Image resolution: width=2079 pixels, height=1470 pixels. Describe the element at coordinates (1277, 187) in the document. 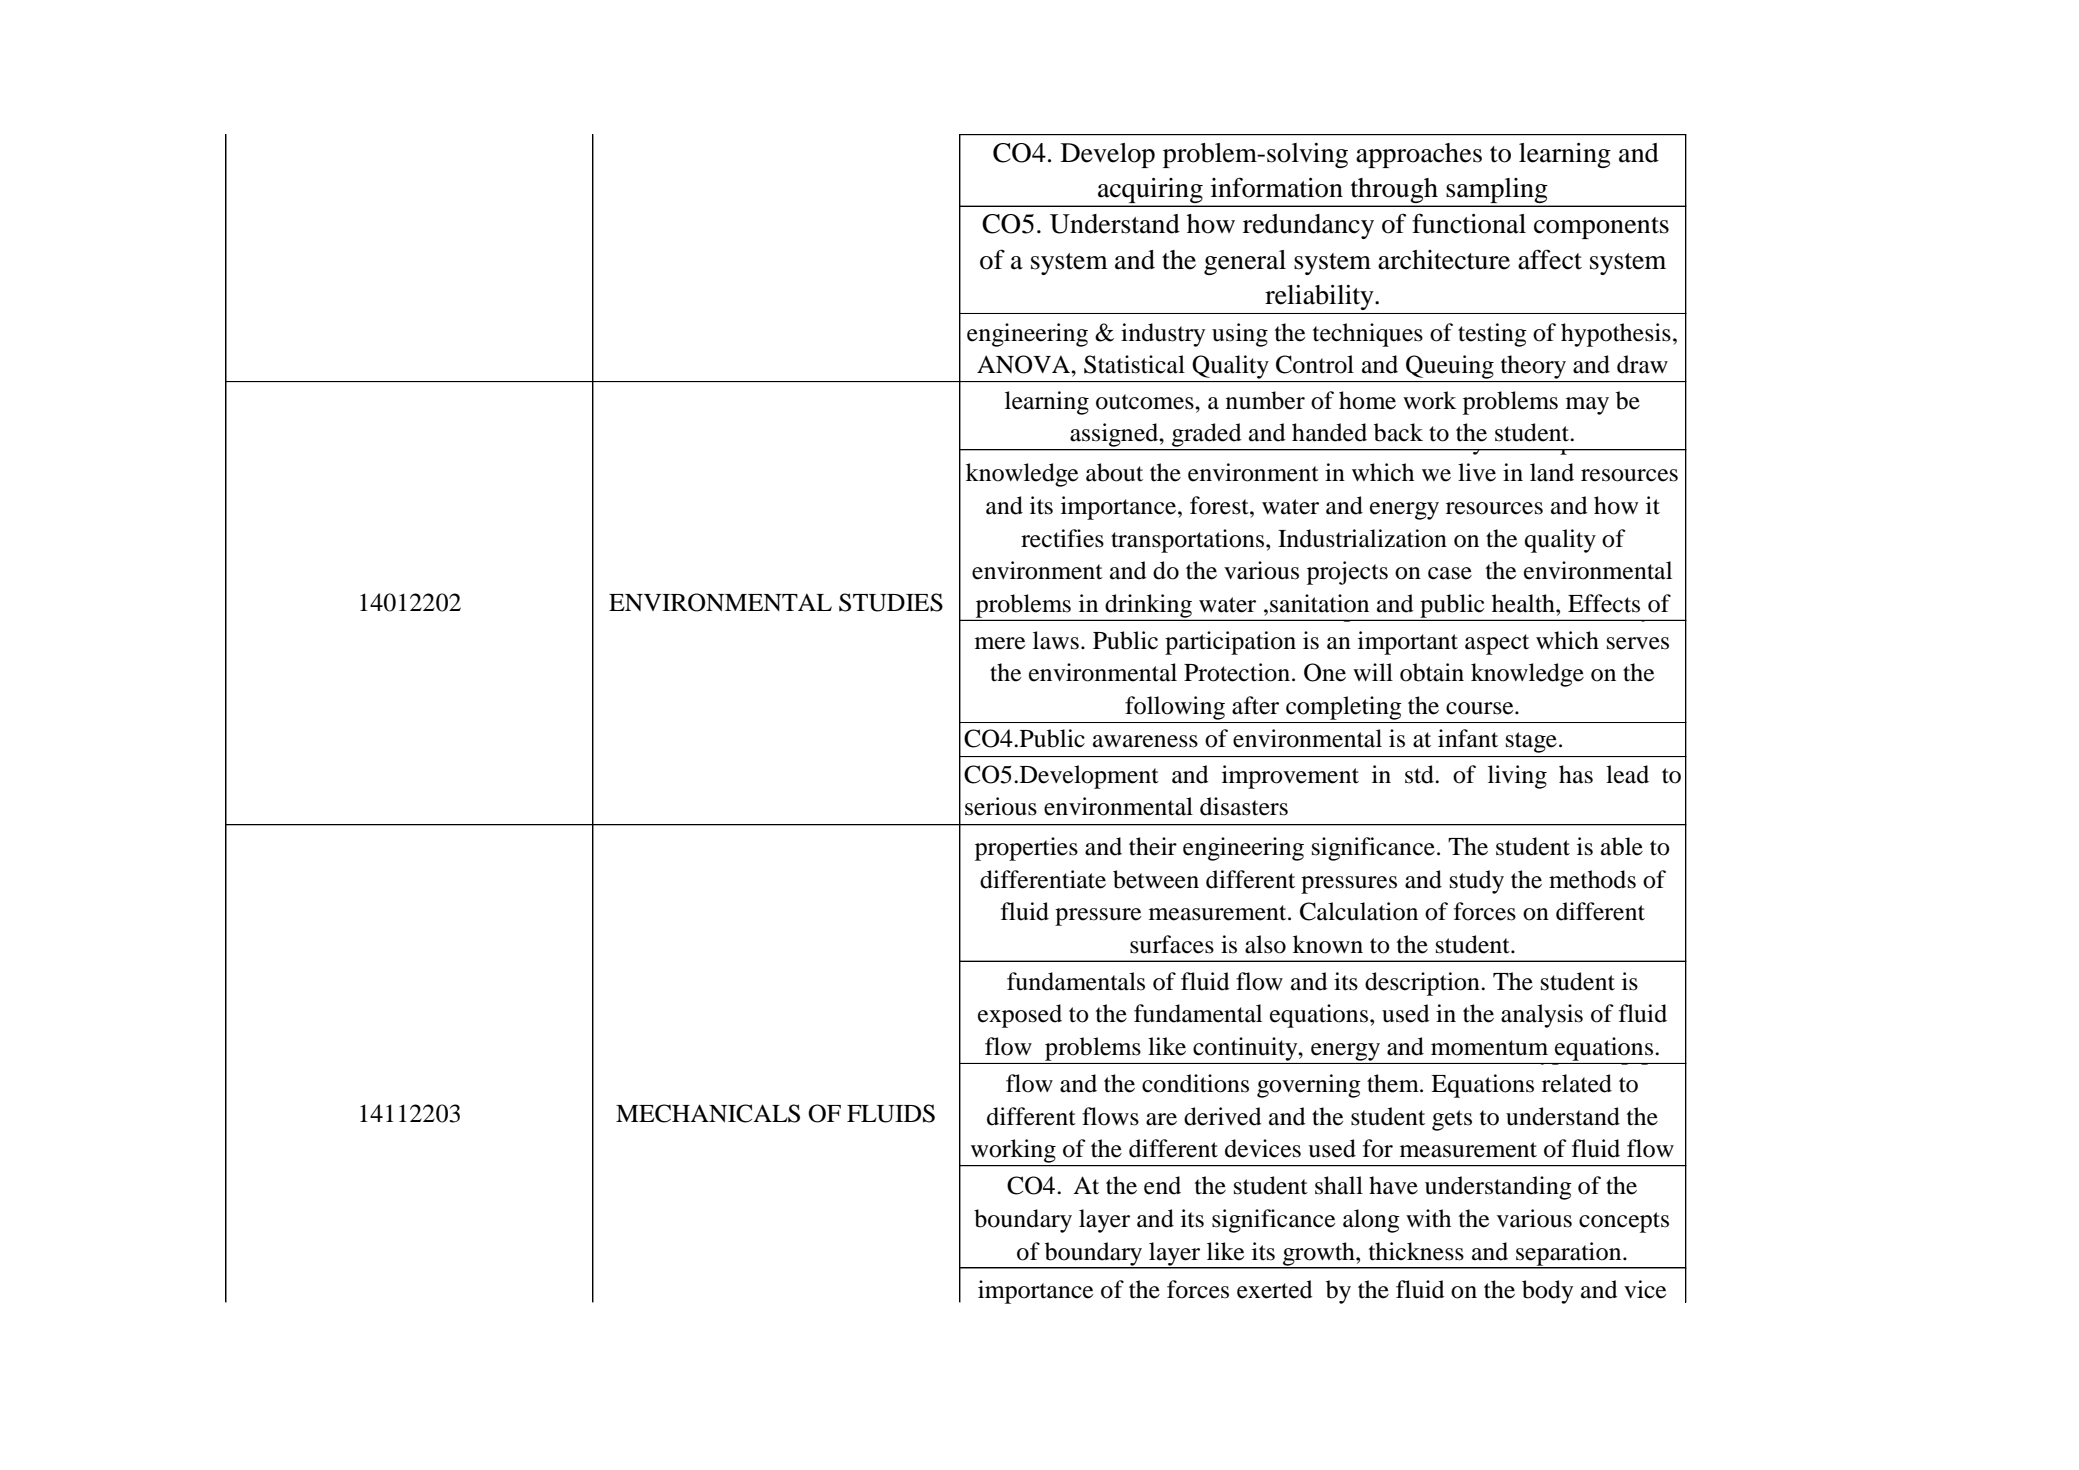

I see `information` at that location.
